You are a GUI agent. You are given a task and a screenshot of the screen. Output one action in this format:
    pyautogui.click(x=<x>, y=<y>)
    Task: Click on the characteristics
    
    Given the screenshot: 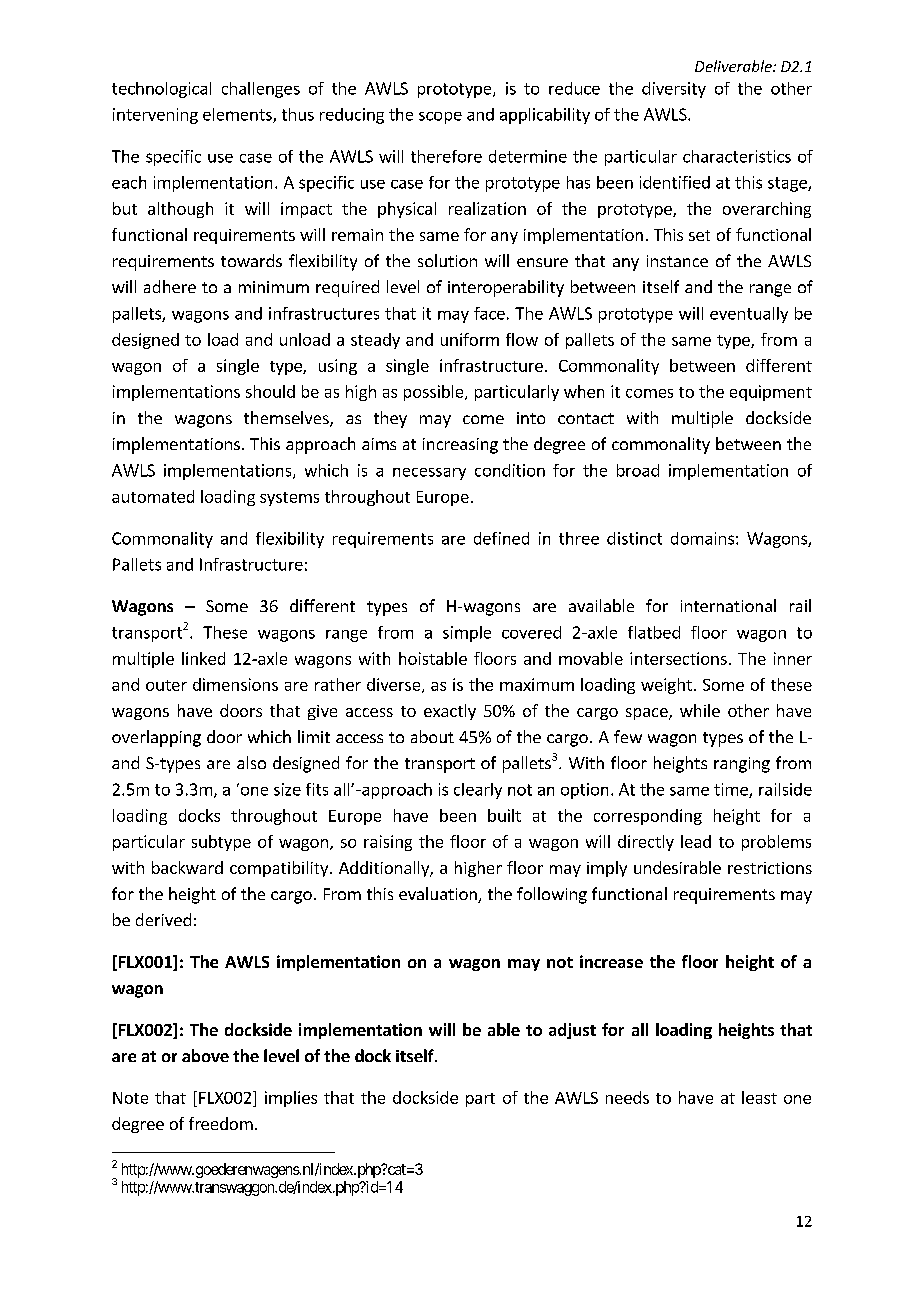 What is the action you would take?
    pyautogui.click(x=737, y=156)
